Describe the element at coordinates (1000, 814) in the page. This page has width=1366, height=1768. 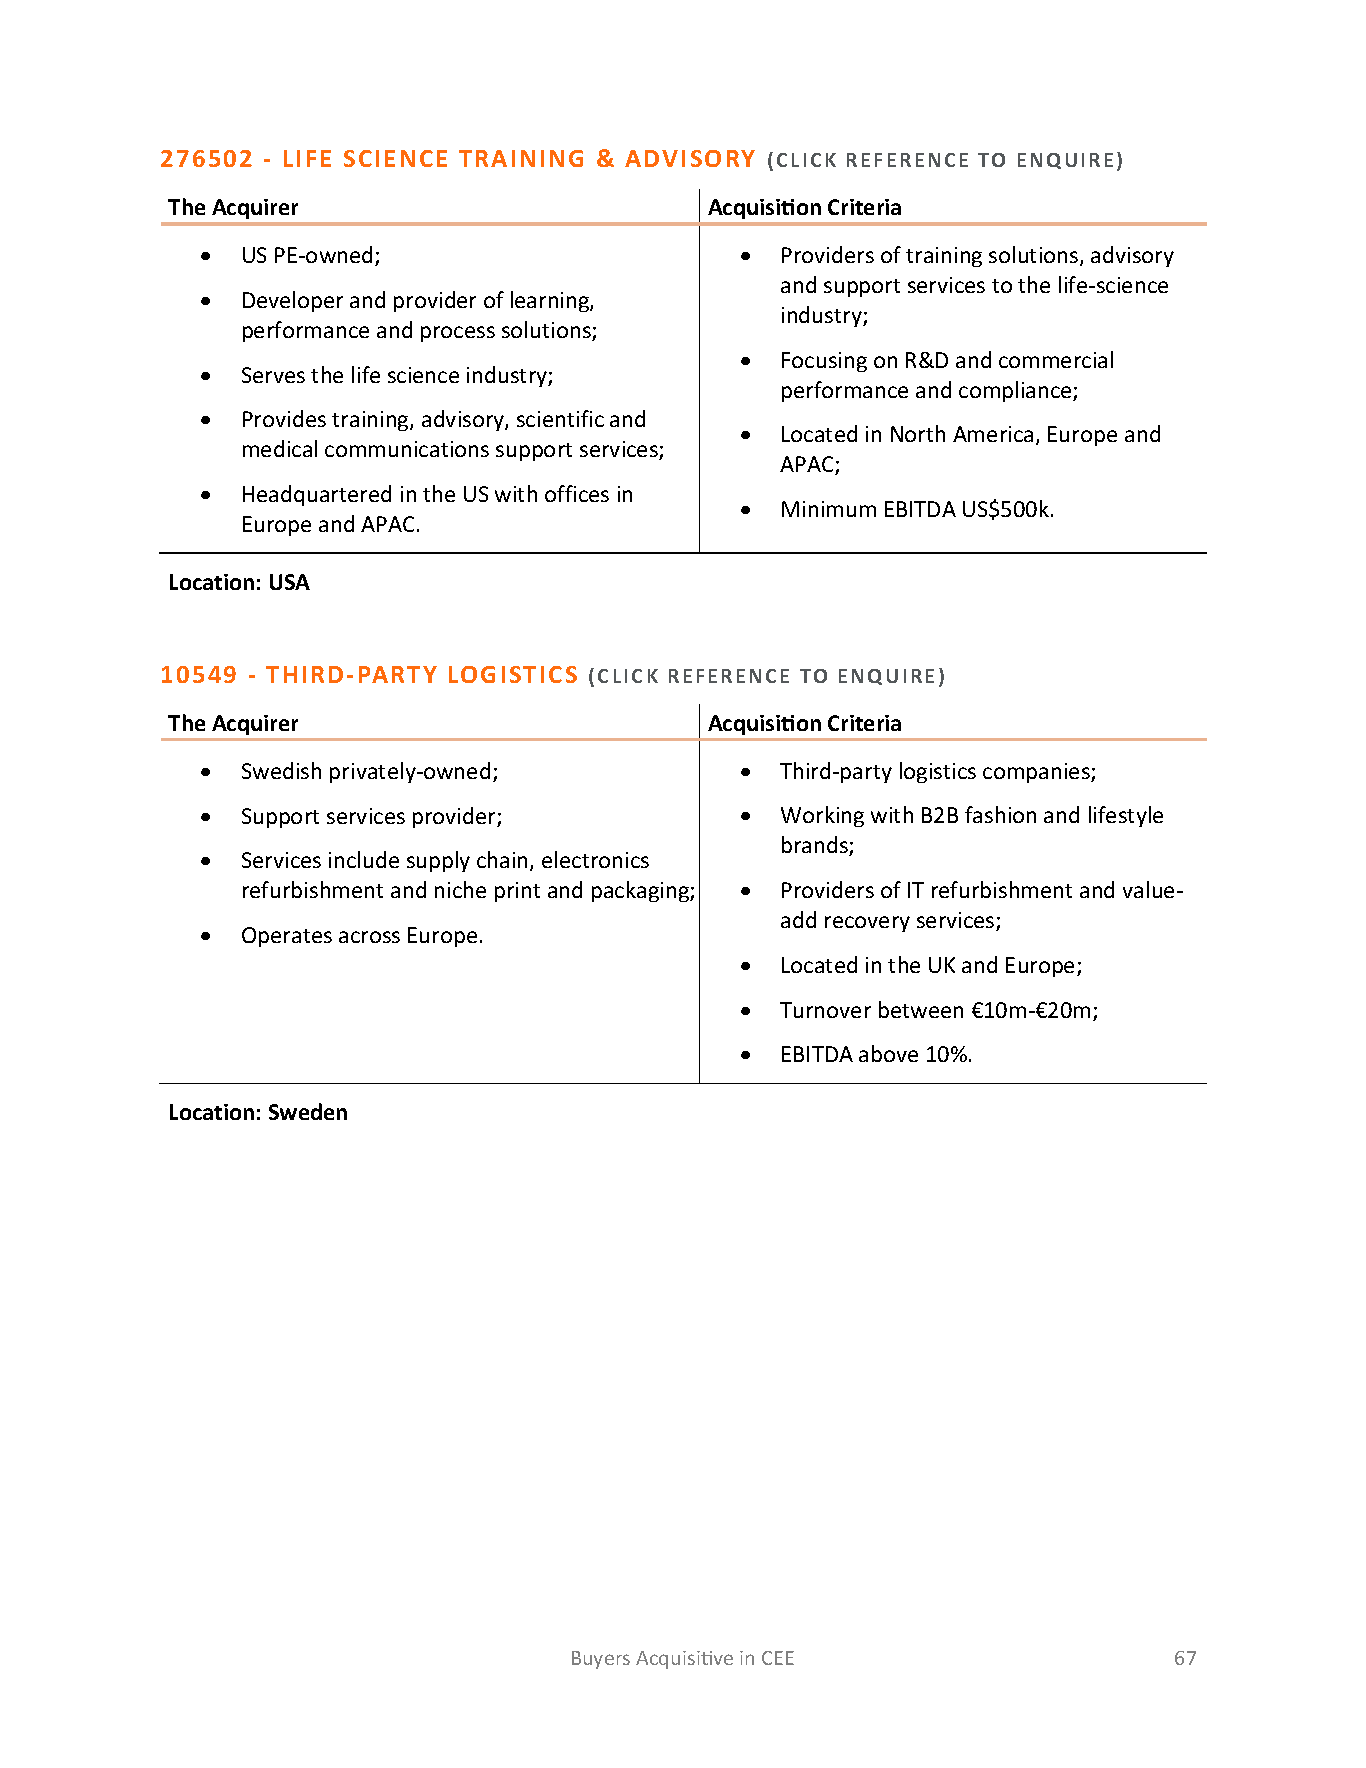
I see `fashion` at that location.
